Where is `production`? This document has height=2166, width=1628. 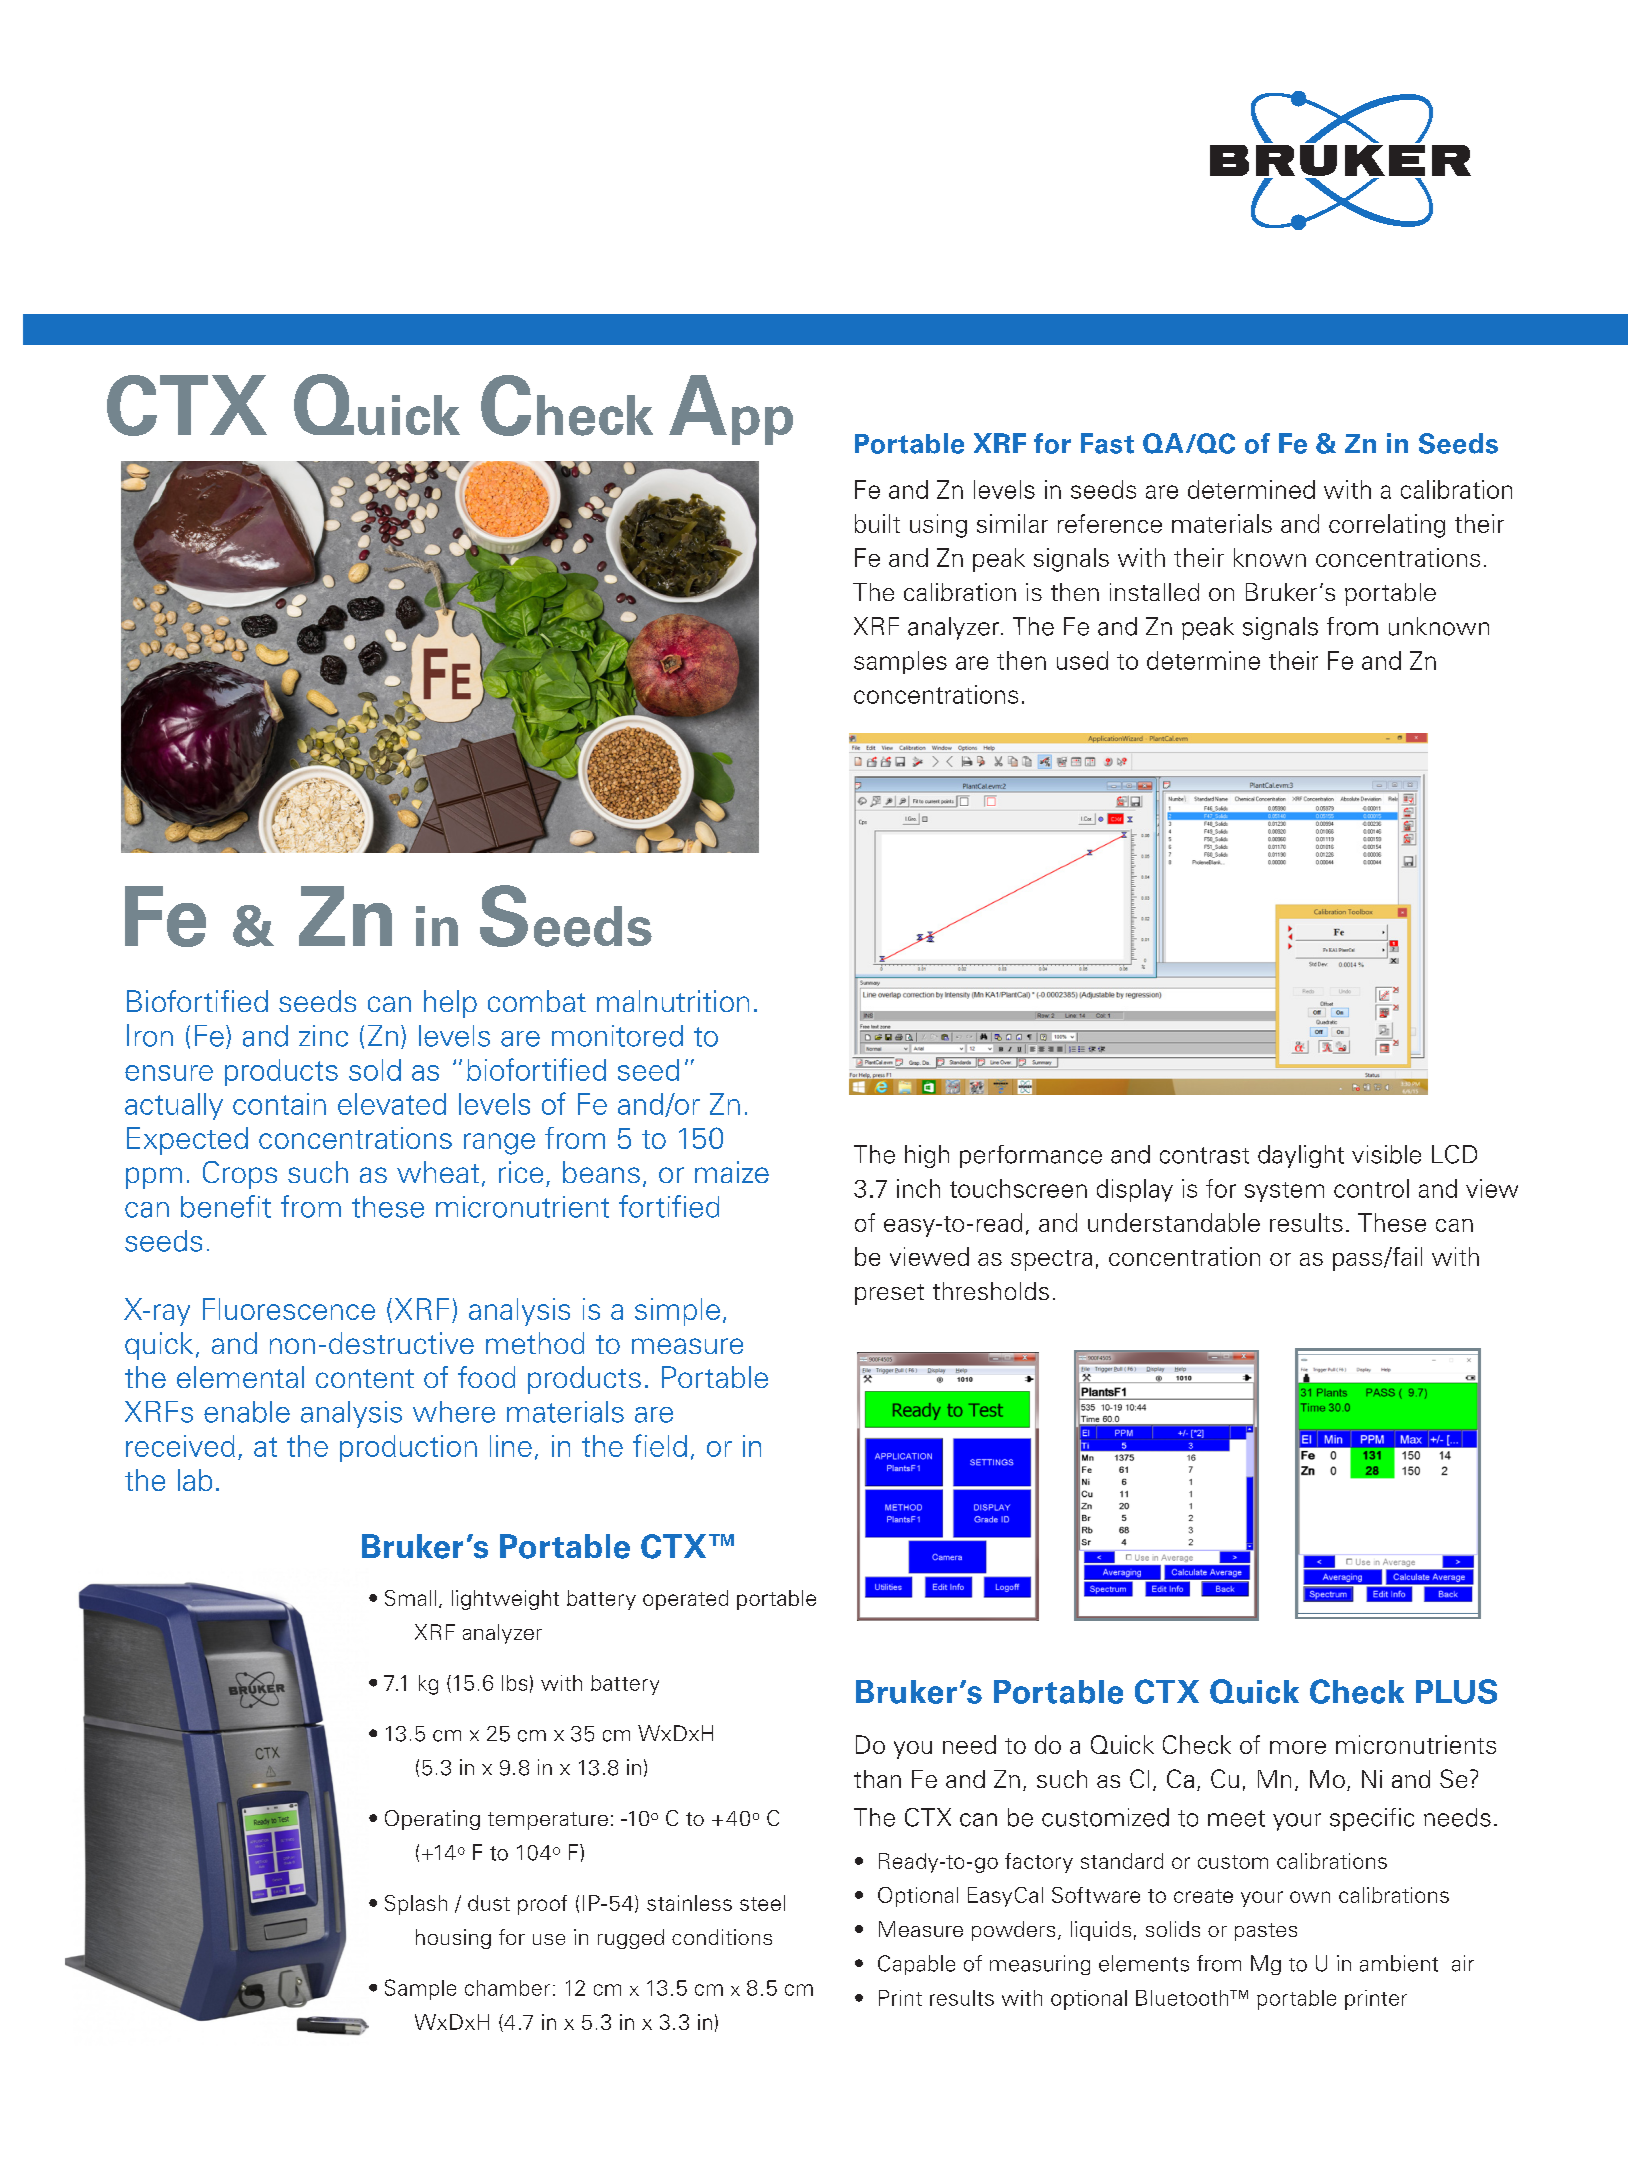
production is located at coordinates (408, 1448).
